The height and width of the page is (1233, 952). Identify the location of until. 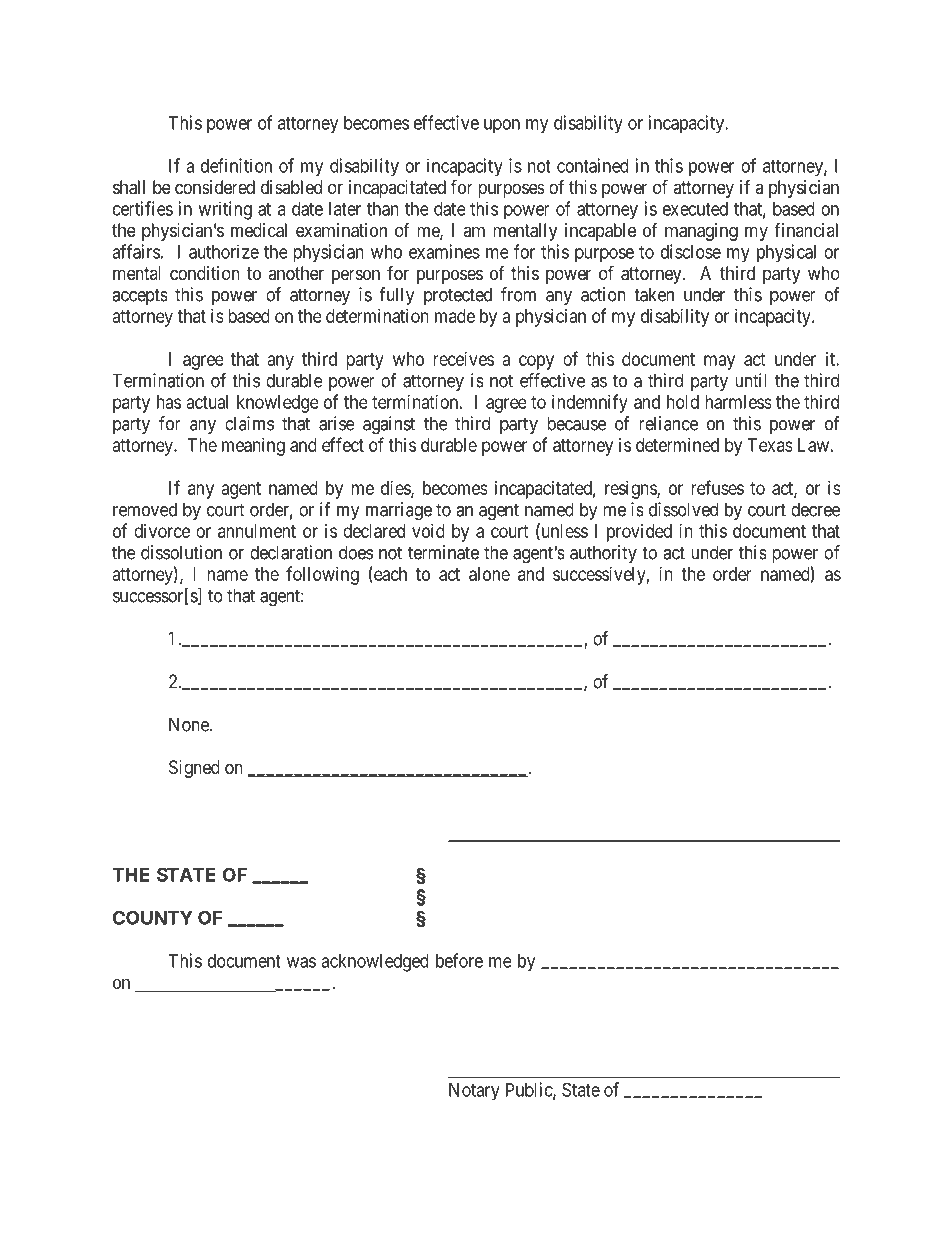
(751, 380).
